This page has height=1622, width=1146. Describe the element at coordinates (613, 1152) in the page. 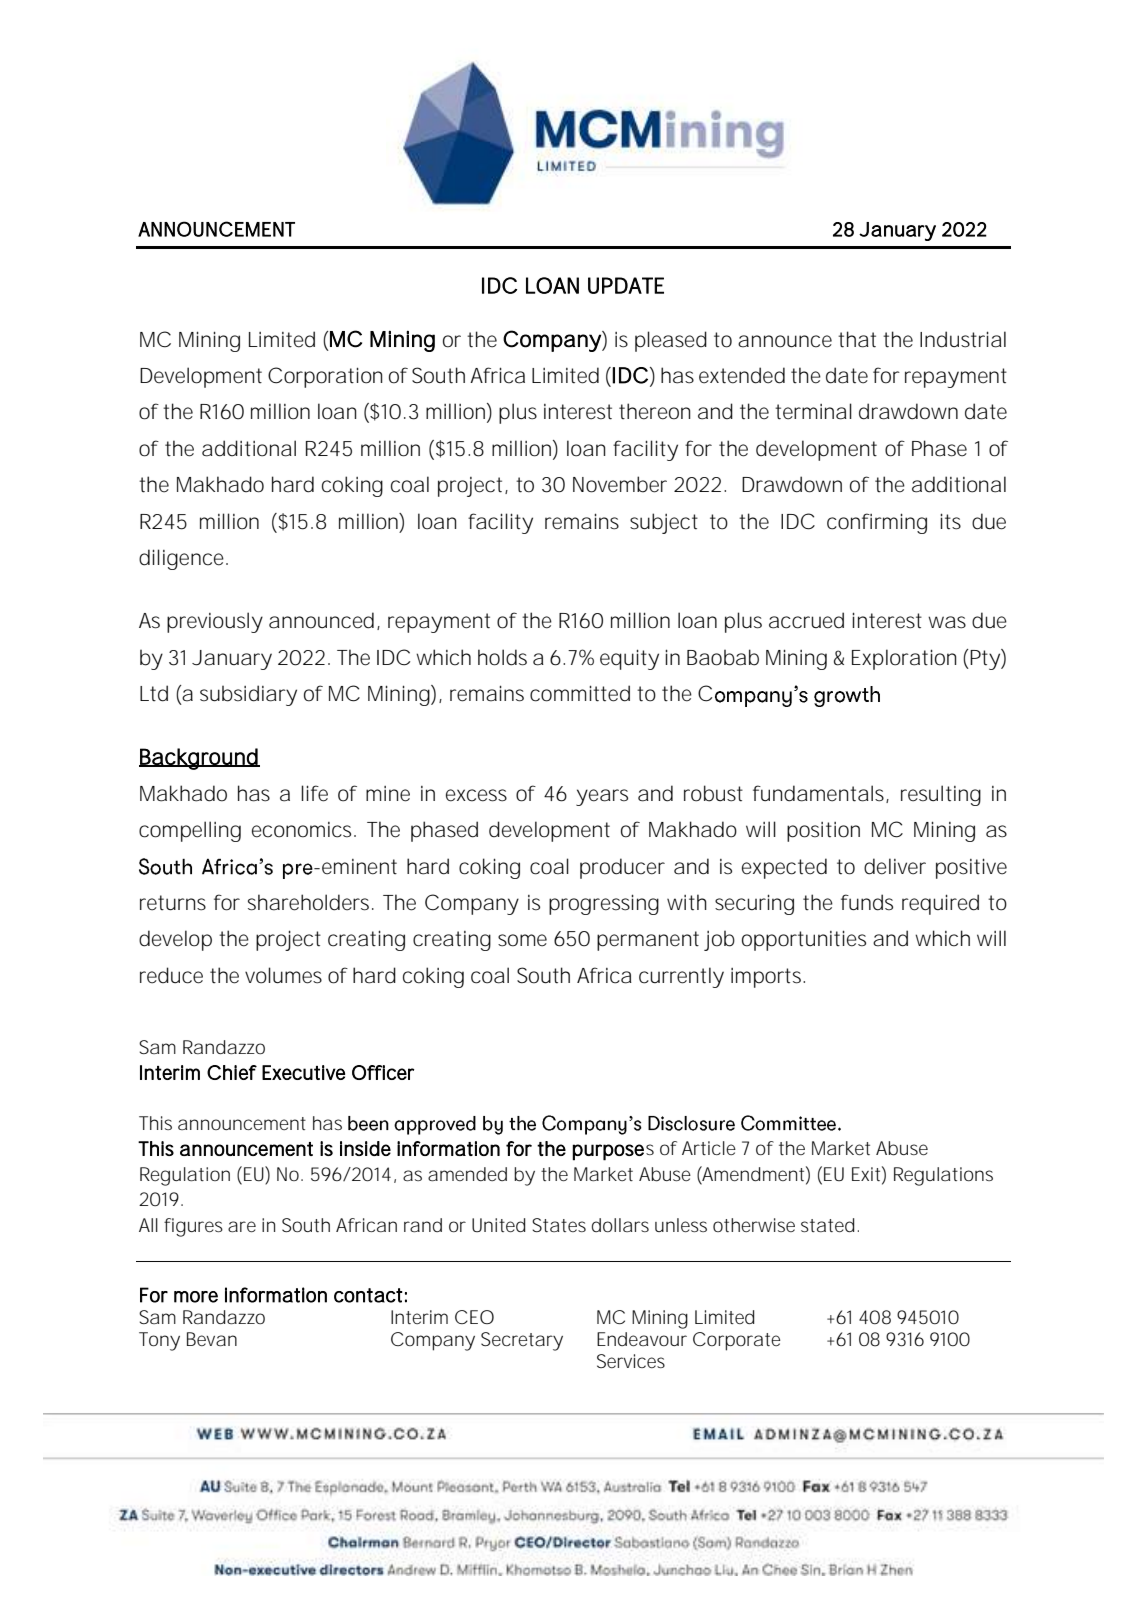

I see `purposes` at that location.
